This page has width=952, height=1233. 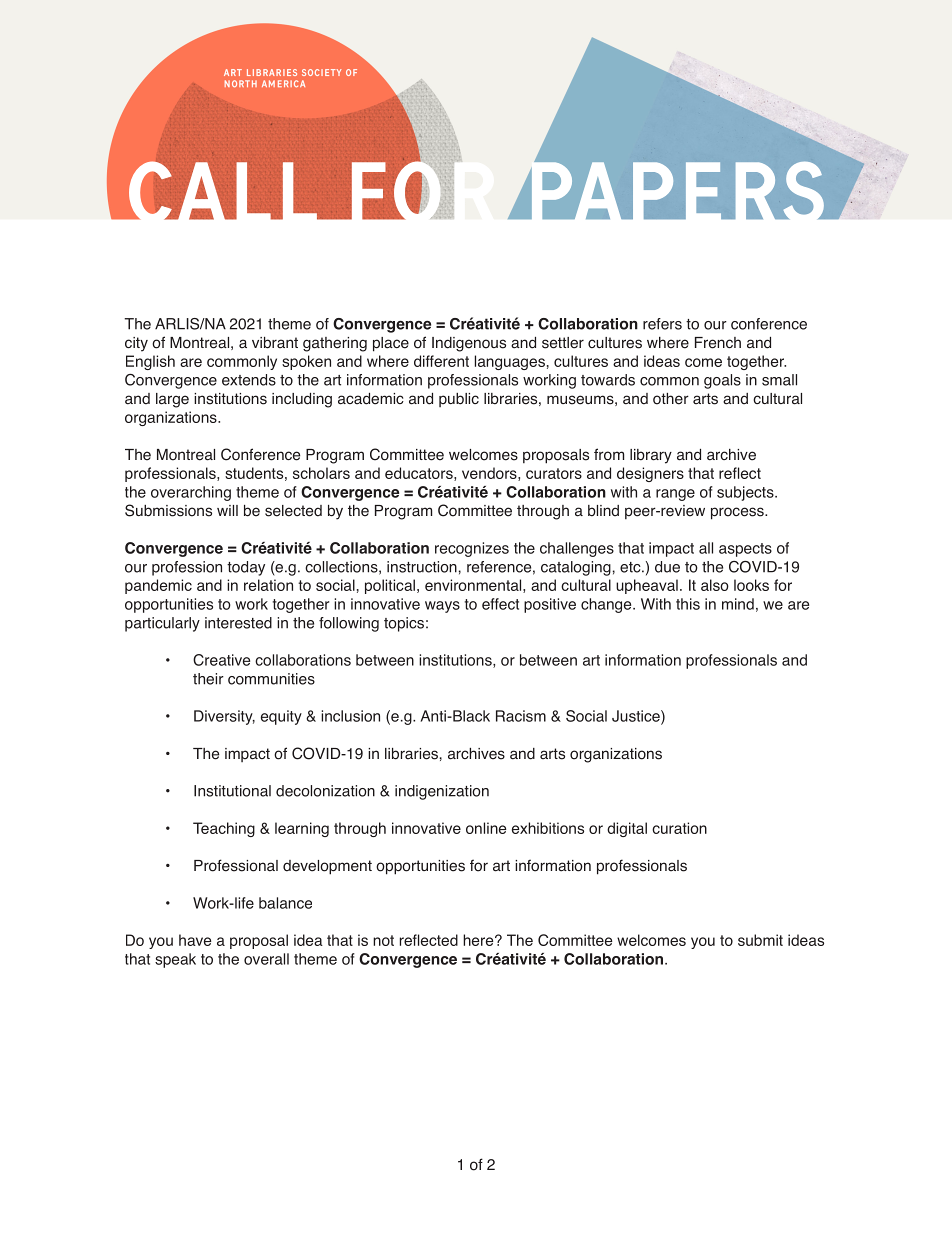 I want to click on this, so click(x=688, y=604).
